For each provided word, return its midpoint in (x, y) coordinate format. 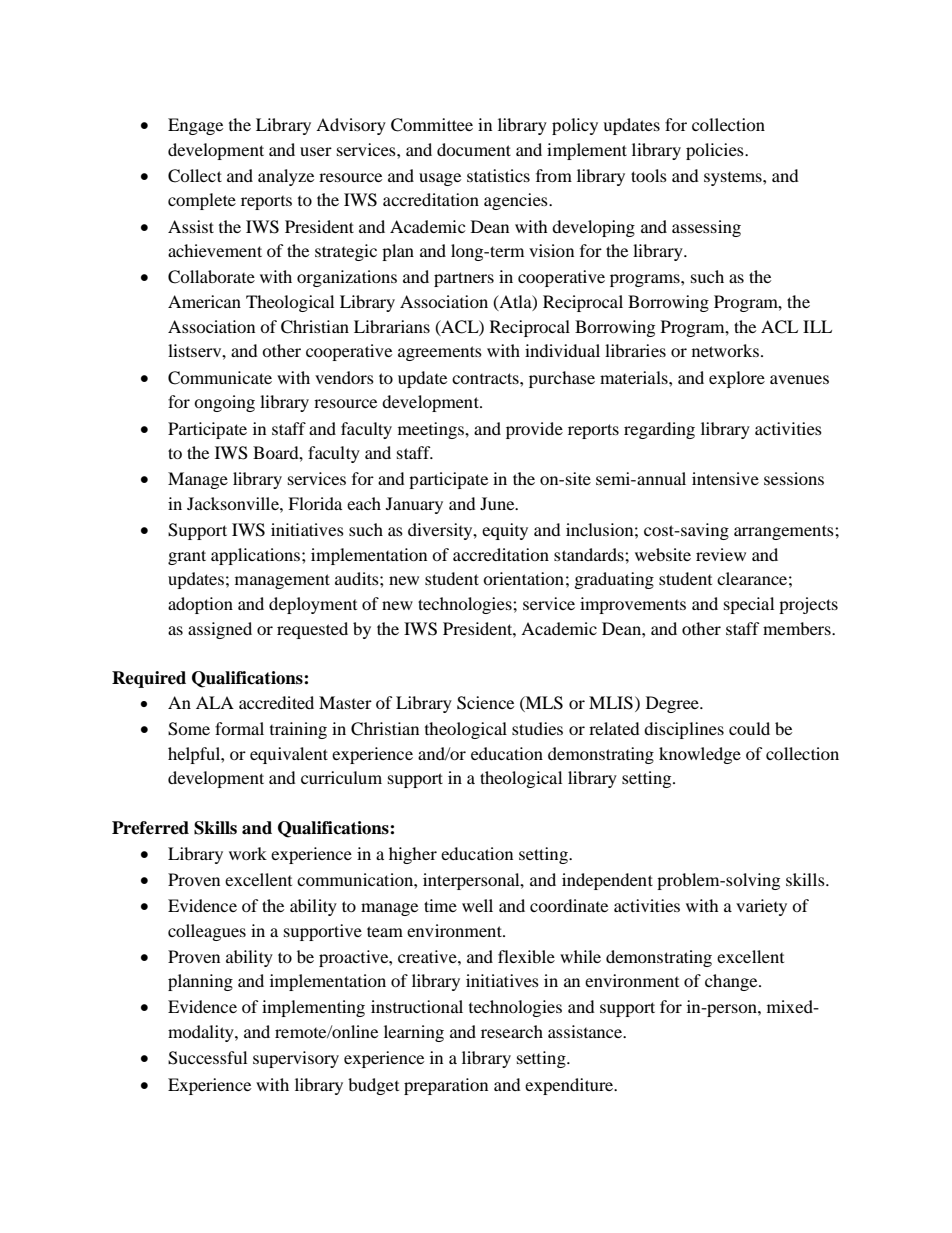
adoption (200, 605)
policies (716, 151)
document (474, 149)
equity (505, 531)
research (512, 1031)
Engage (195, 126)
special (749, 605)
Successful (207, 1058)
